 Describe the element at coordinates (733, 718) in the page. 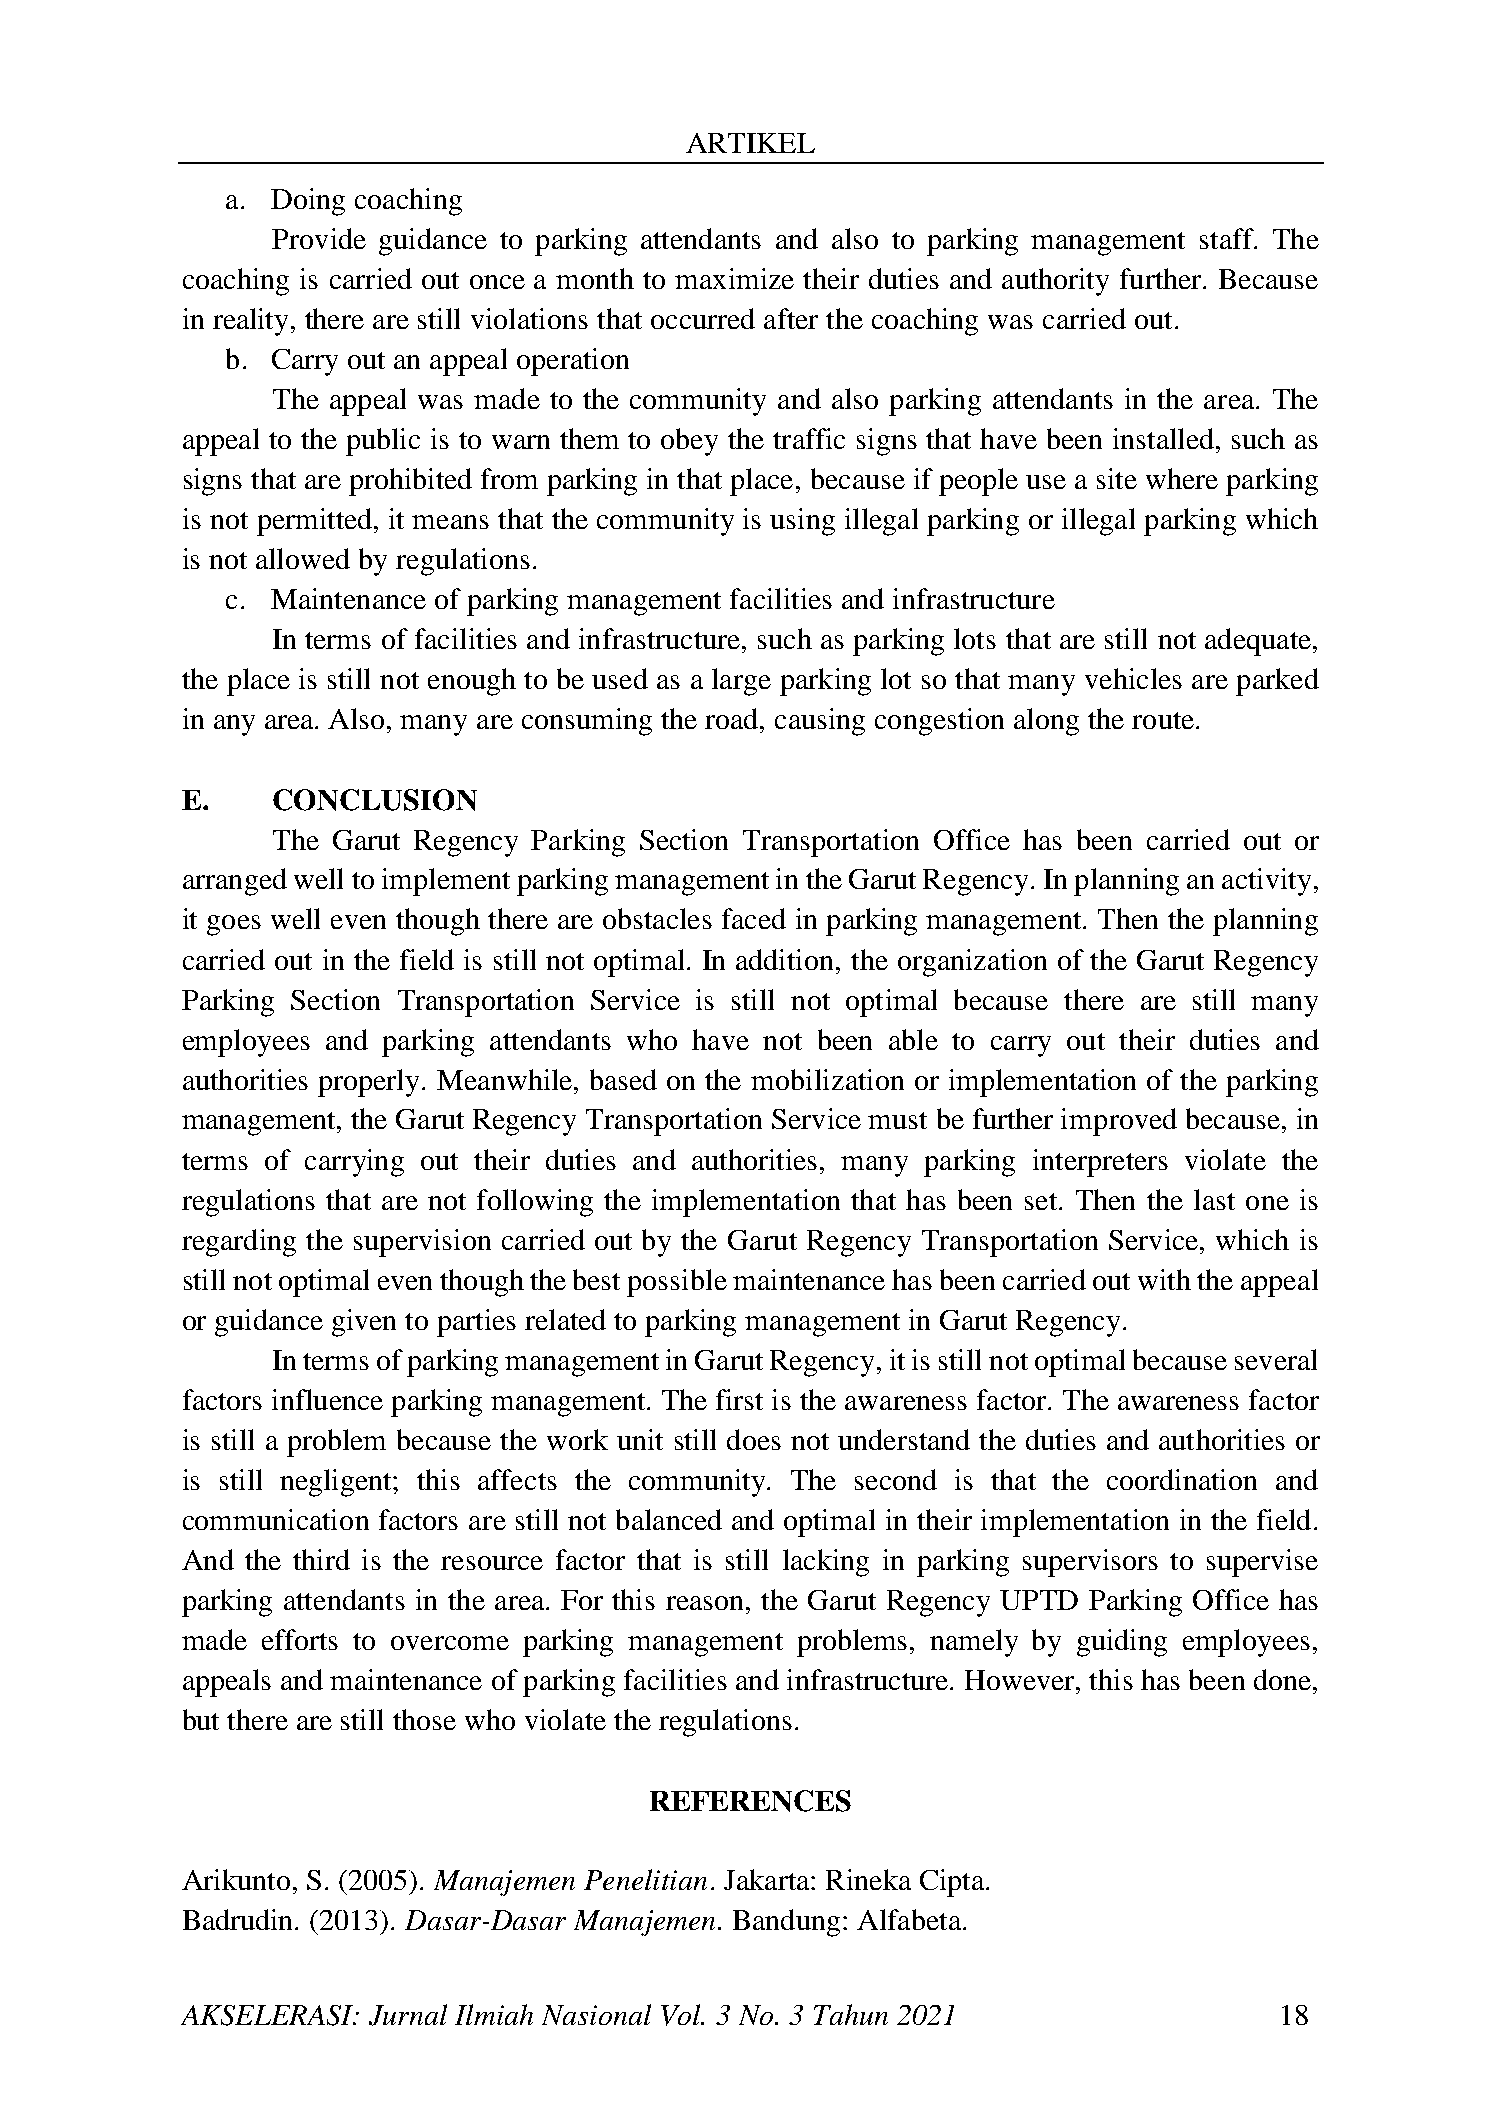

I see `road` at that location.
